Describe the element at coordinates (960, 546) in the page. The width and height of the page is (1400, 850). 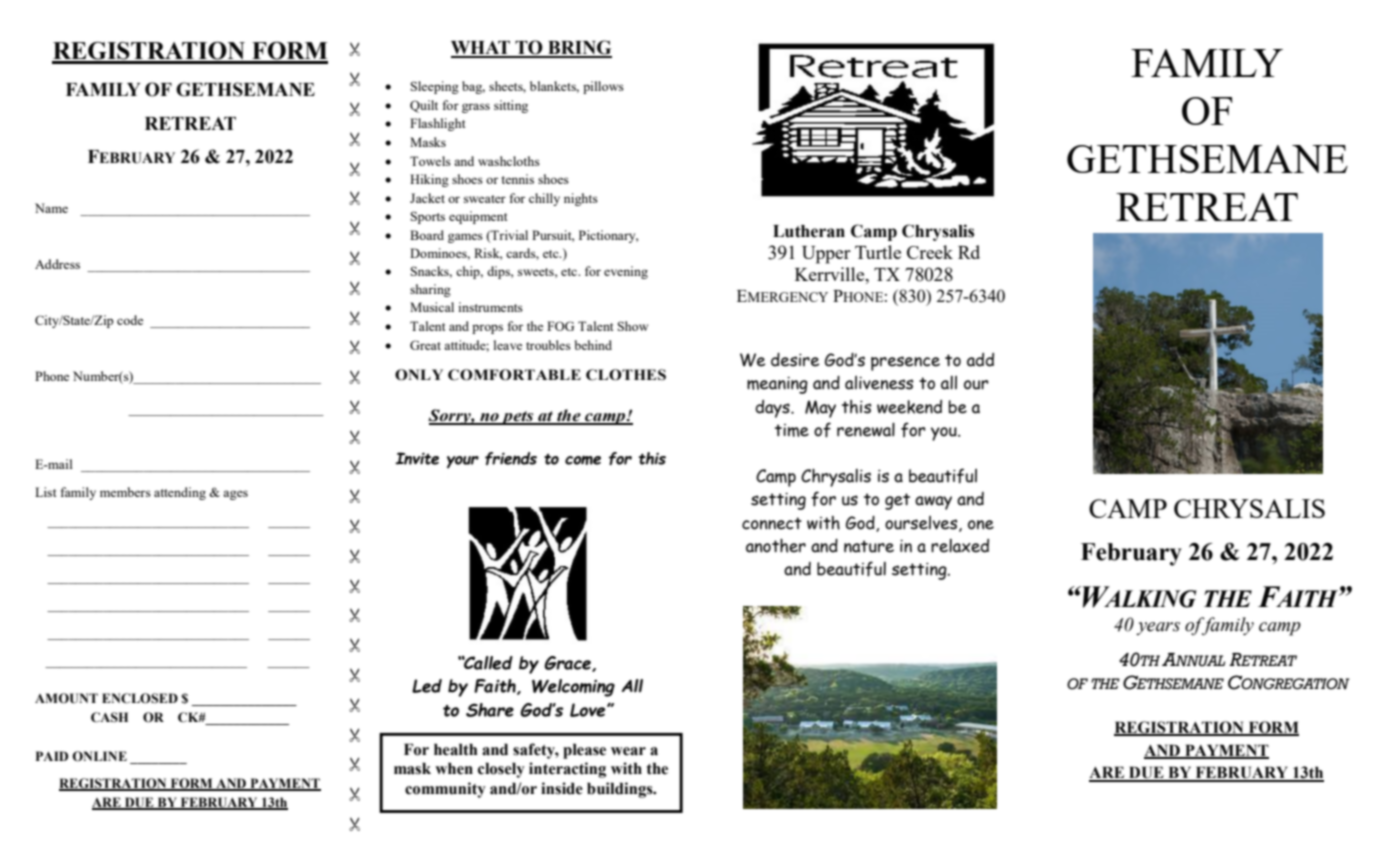
I see `relaxed` at that location.
